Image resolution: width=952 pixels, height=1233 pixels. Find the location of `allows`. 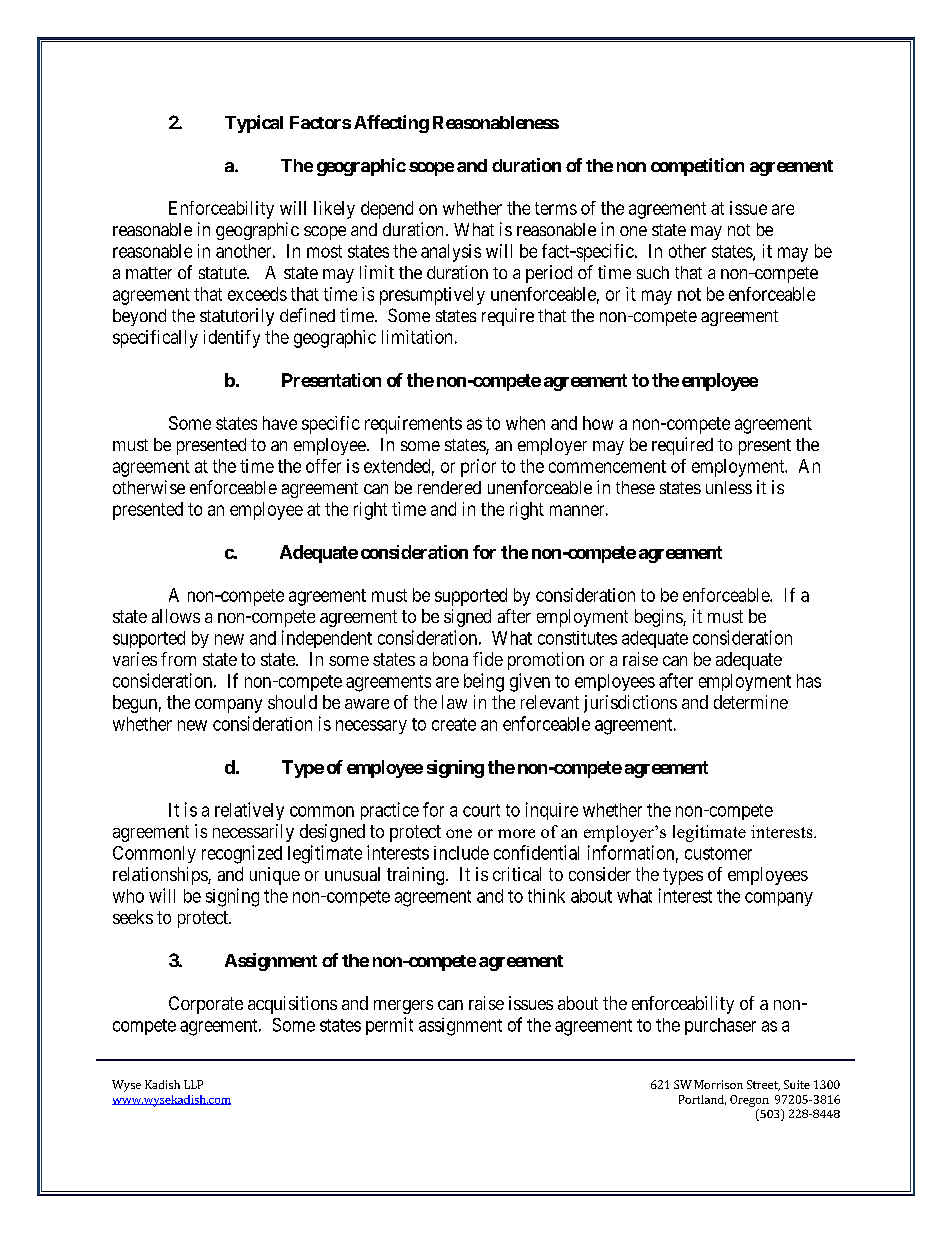

allows is located at coordinates (176, 616).
